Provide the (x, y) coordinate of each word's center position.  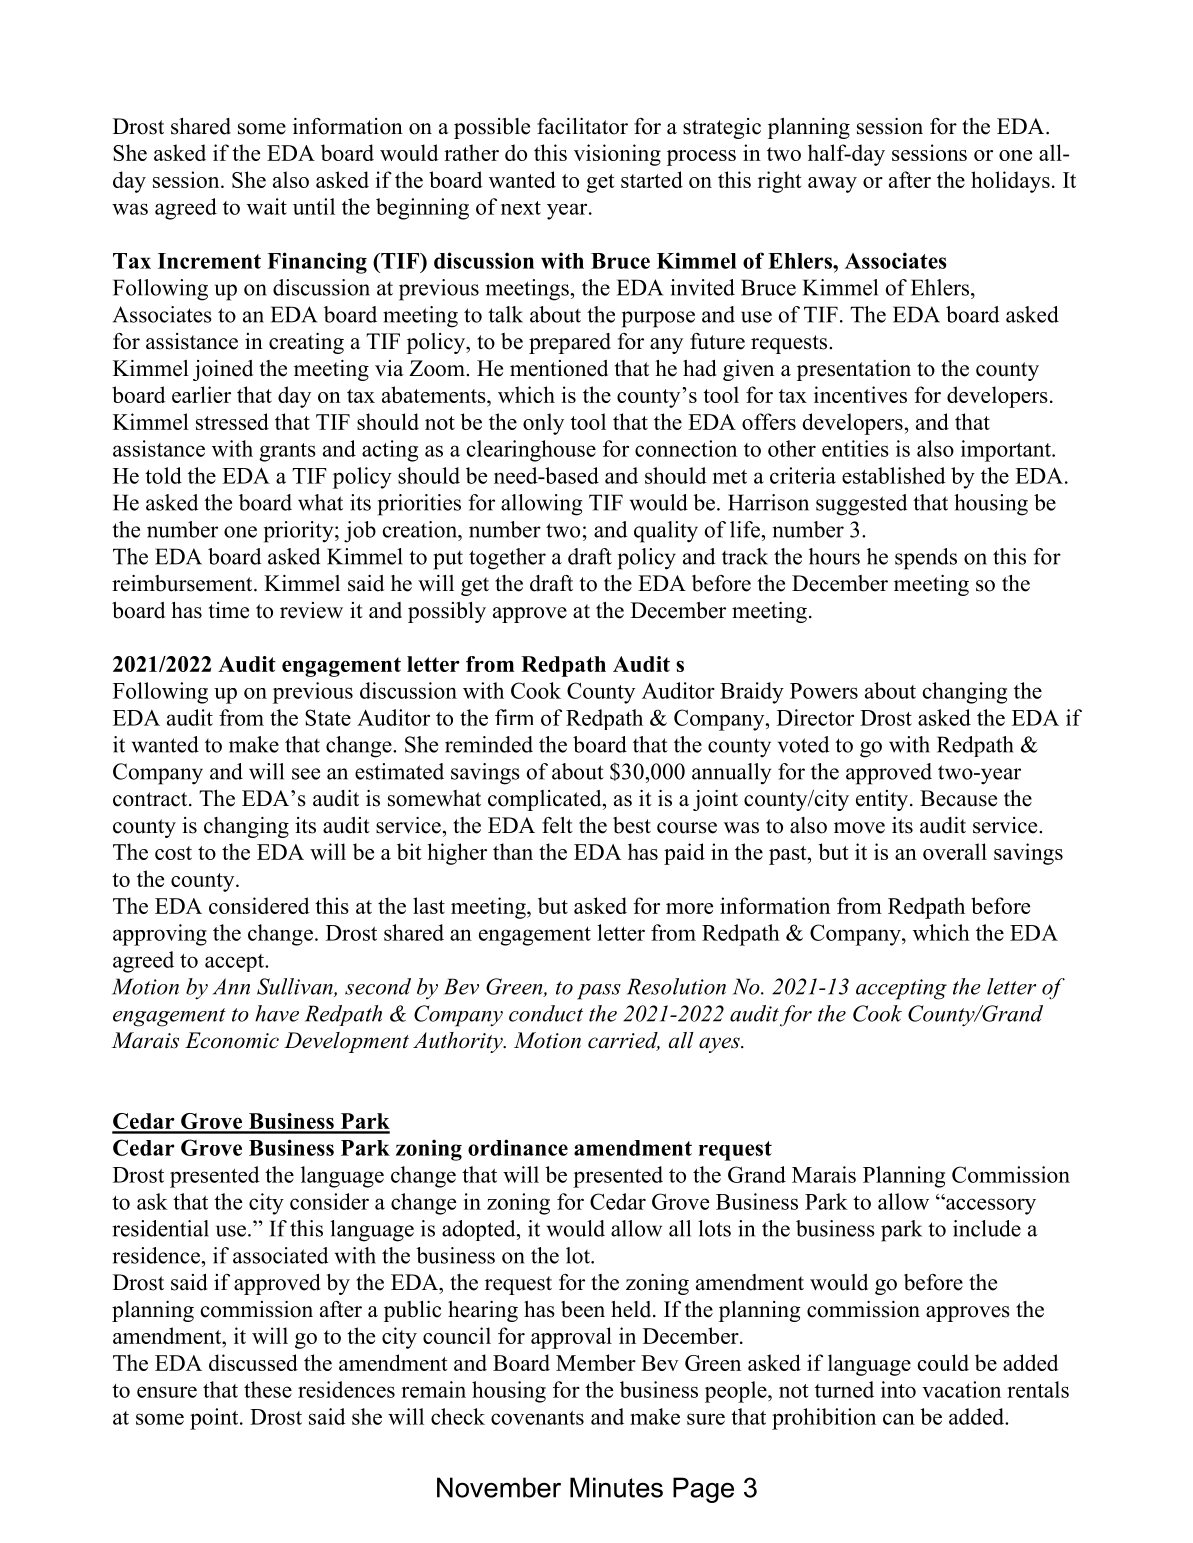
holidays (1010, 182)
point (215, 1419)
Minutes (616, 1487)
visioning (617, 155)
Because (958, 798)
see (306, 774)
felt (557, 825)
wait (267, 206)
